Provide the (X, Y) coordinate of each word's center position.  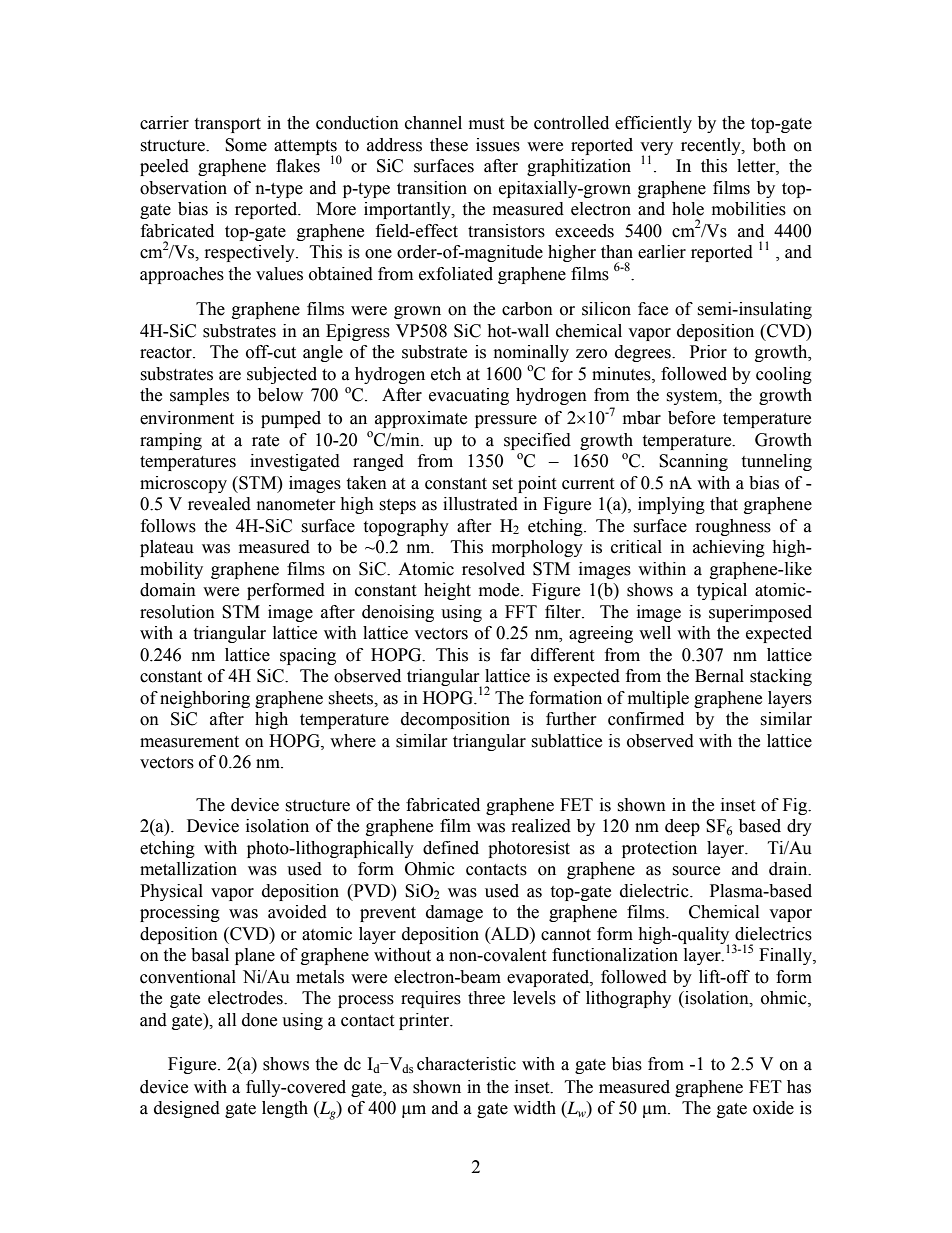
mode (500, 590)
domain (168, 590)
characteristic (466, 1064)
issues (498, 145)
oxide (773, 1108)
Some (246, 145)
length (285, 1109)
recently (712, 146)
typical (722, 591)
